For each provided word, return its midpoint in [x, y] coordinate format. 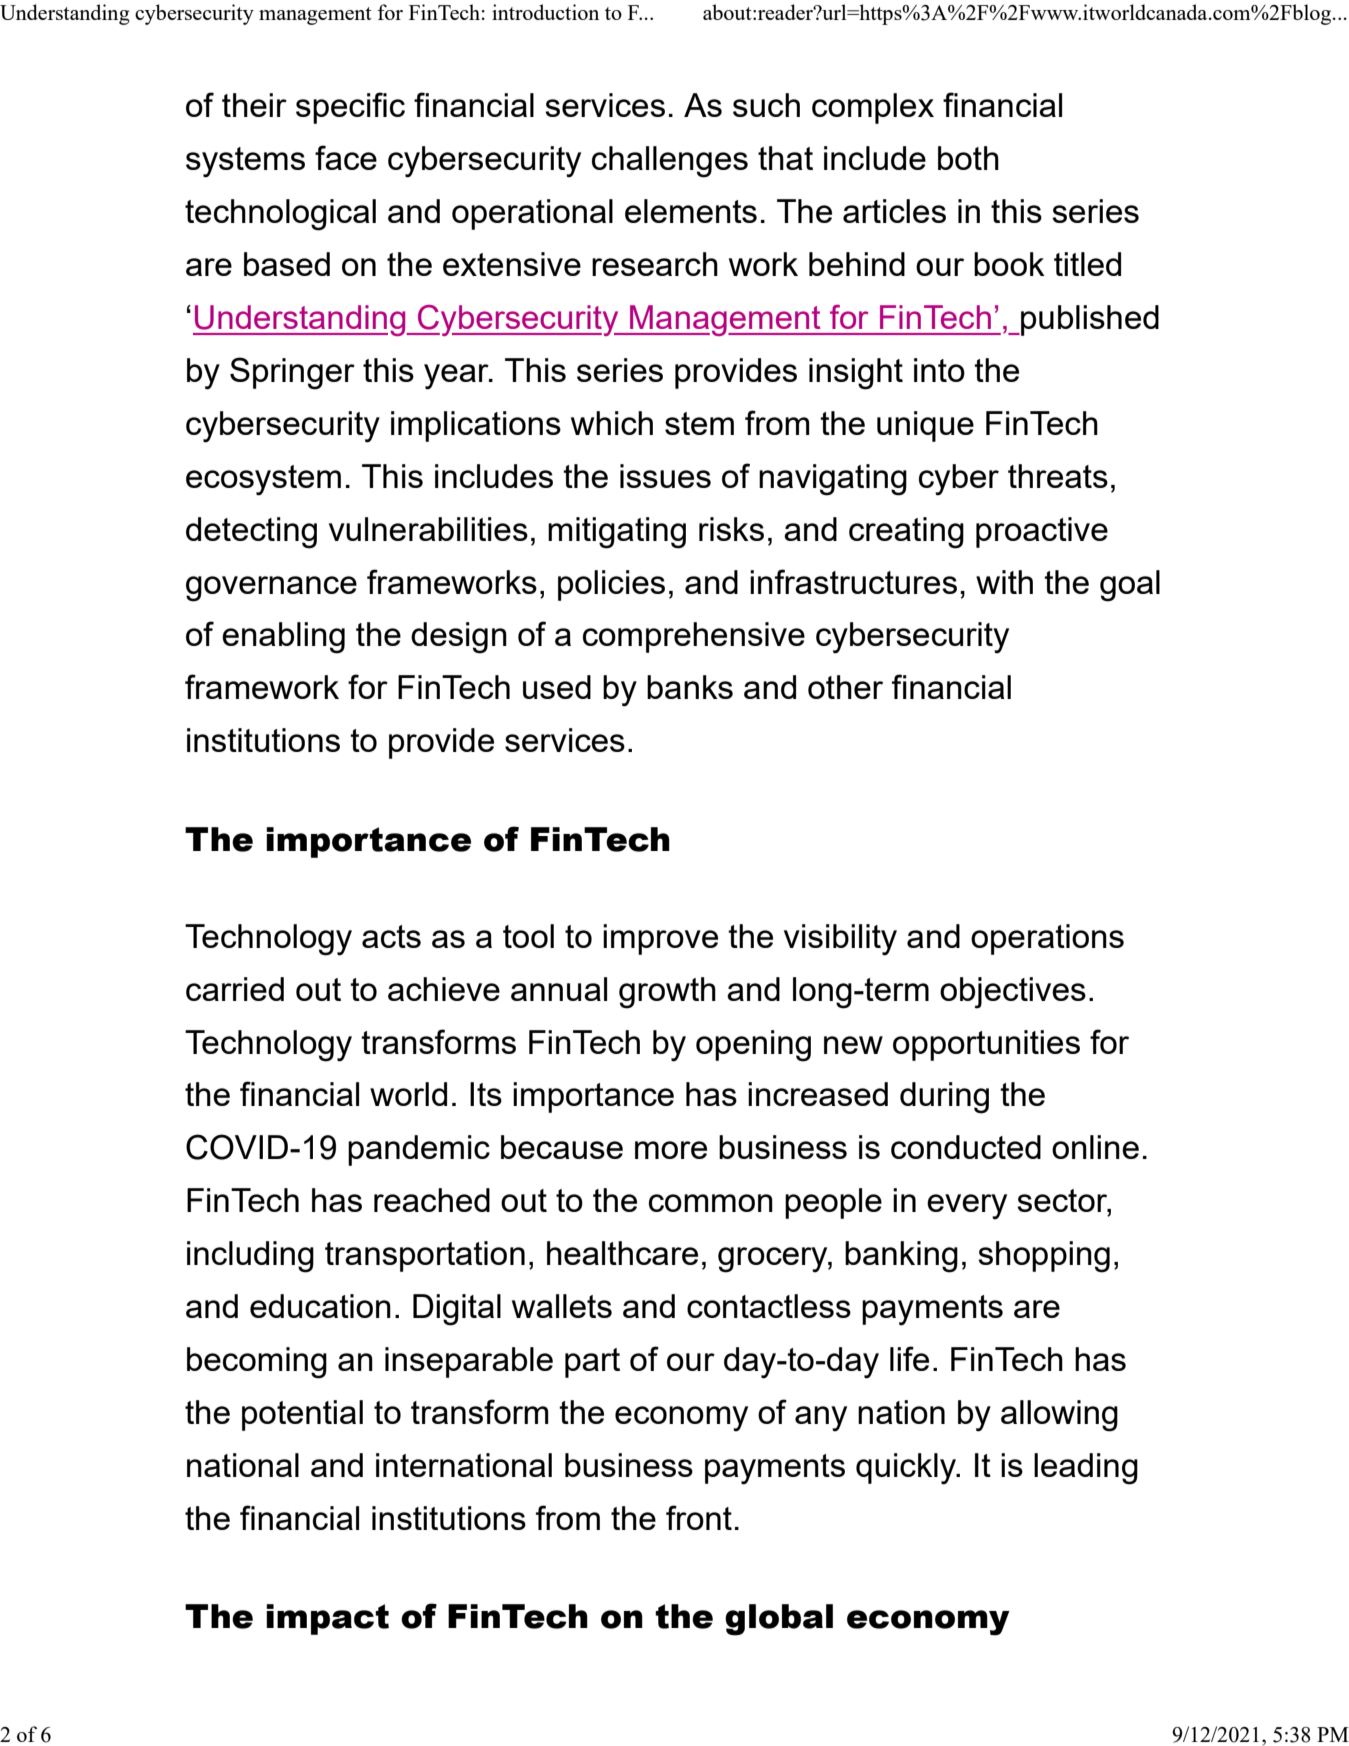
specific [350, 108]
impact [327, 1619]
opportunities [986, 1045]
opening [753, 1046]
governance [271, 589]
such [766, 105]
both [968, 158]
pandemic [419, 1150]
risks [731, 529]
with [1004, 582]
